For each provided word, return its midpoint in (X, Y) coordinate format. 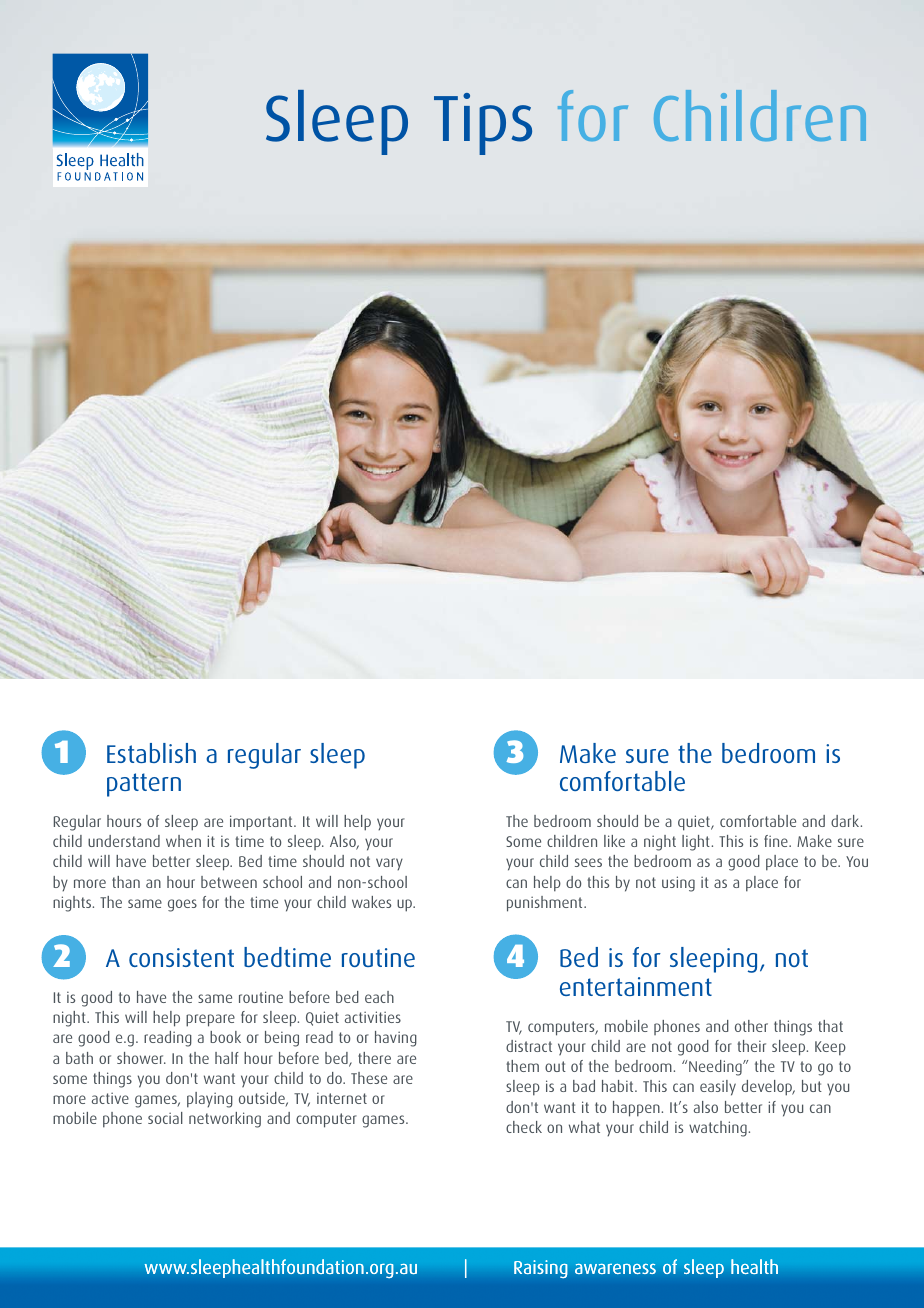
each (379, 997)
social (165, 1118)
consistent (181, 957)
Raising (541, 1269)
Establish (151, 753)
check (524, 1127)
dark (846, 821)
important (262, 823)
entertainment (636, 986)
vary (389, 864)
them (522, 1066)
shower (141, 1058)
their (751, 1046)
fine (777, 841)
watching (718, 1129)
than (126, 882)
